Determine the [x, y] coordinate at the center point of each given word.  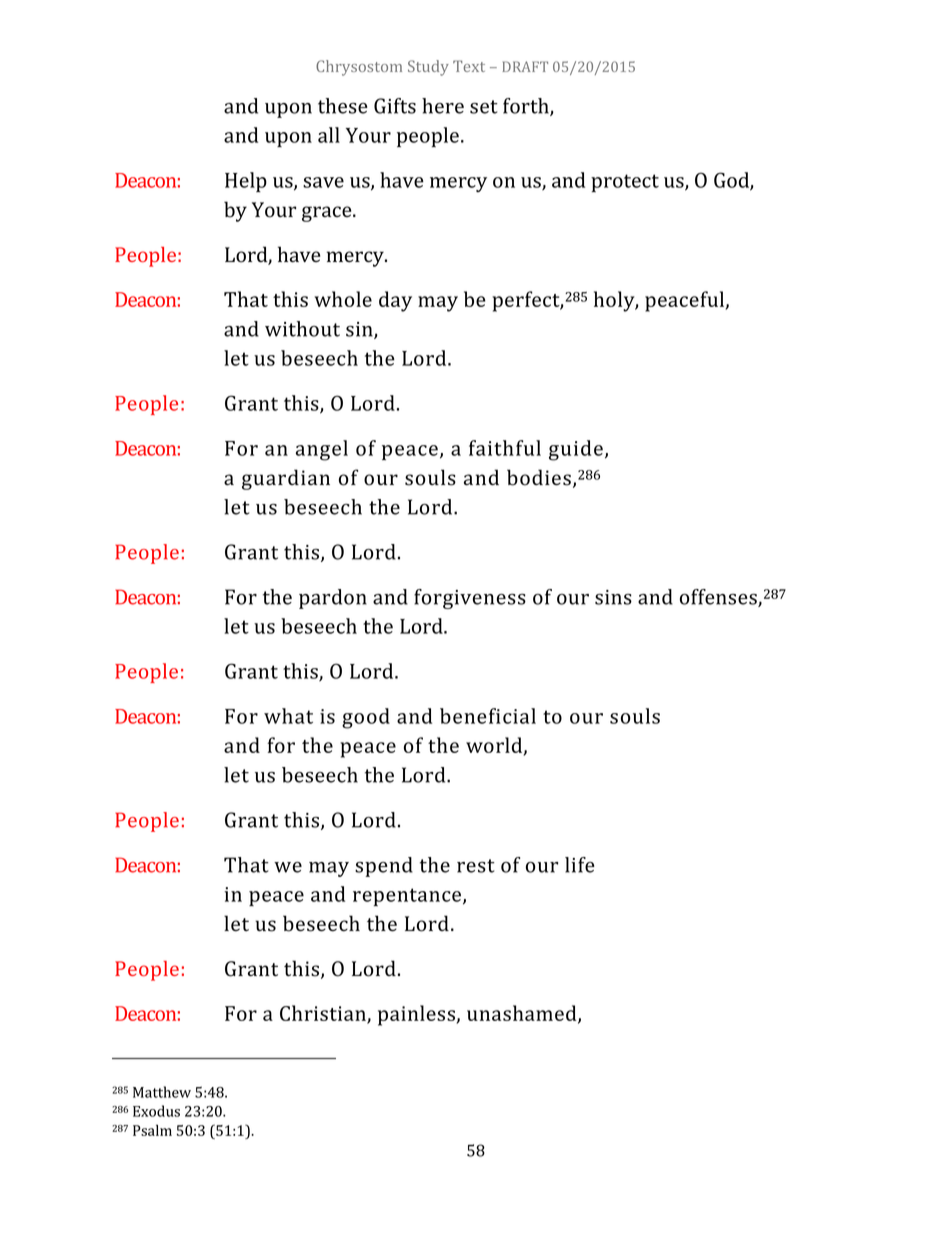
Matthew [162, 1092]
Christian [324, 1014]
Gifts [395, 106]
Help [246, 182]
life [580, 865]
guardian [286, 479]
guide [576, 450]
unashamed [523, 1014]
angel [322, 450]
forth [527, 107]
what [288, 716]
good [366, 718]
